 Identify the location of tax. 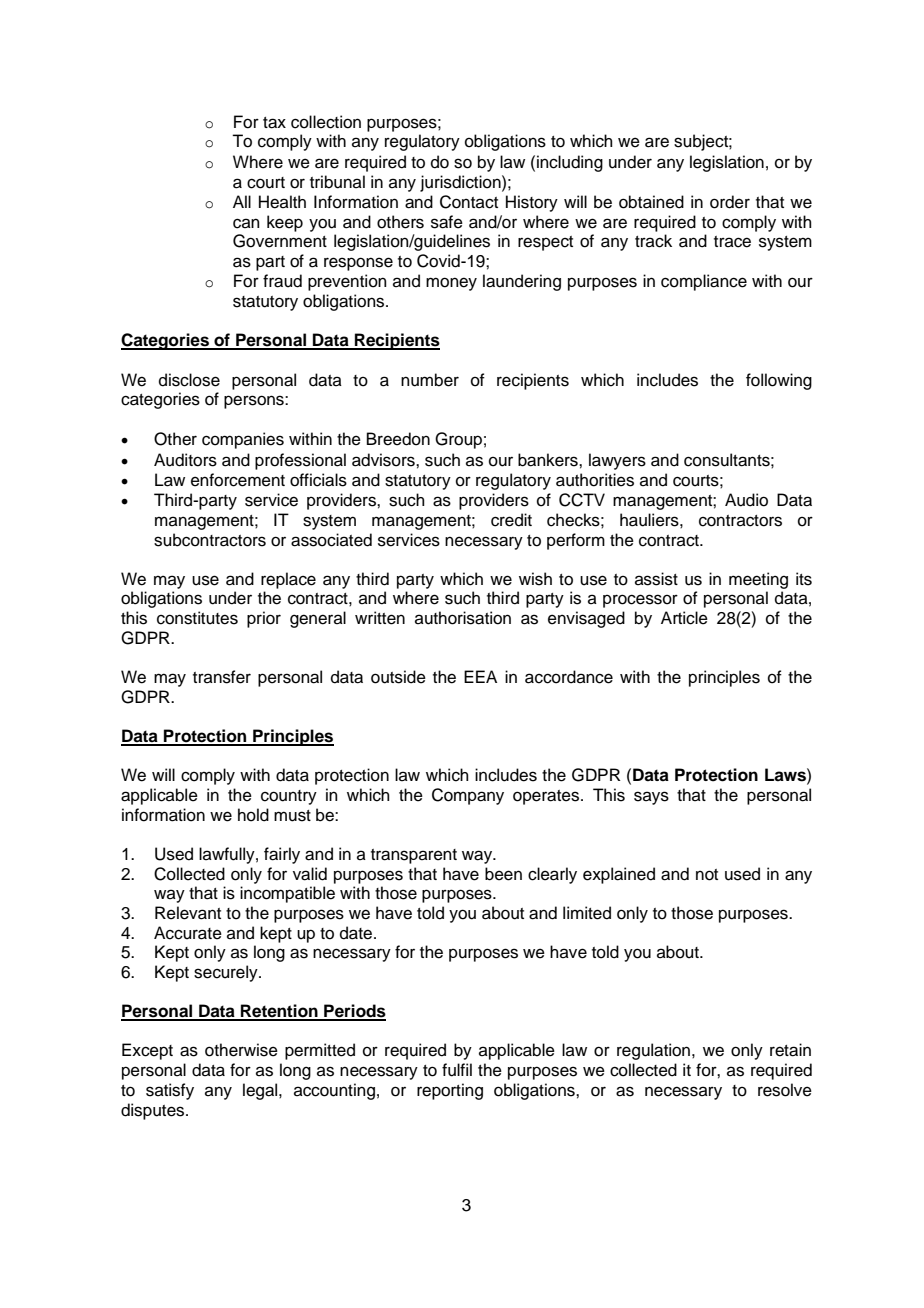
(274, 123).
